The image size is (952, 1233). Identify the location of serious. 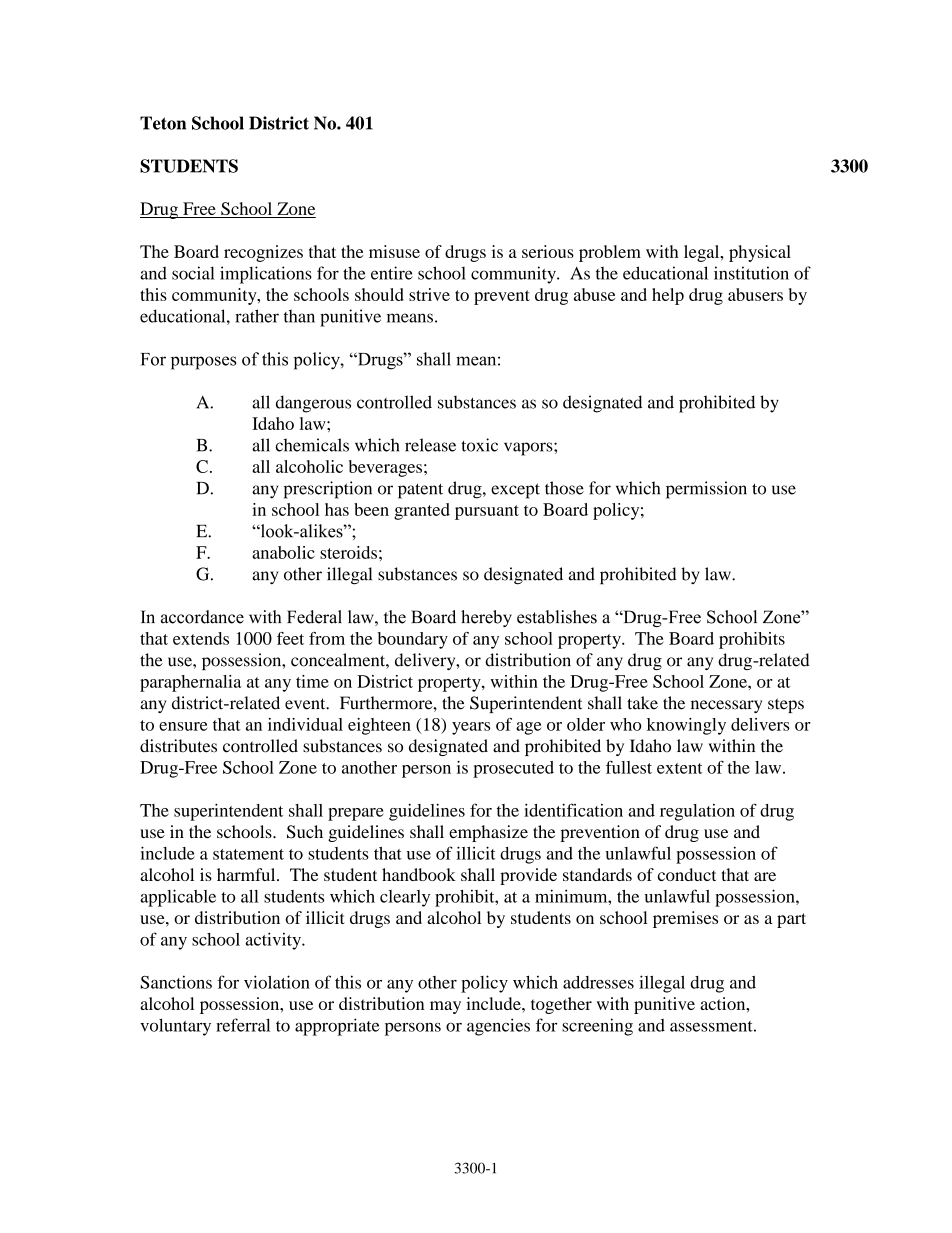
(548, 251).
